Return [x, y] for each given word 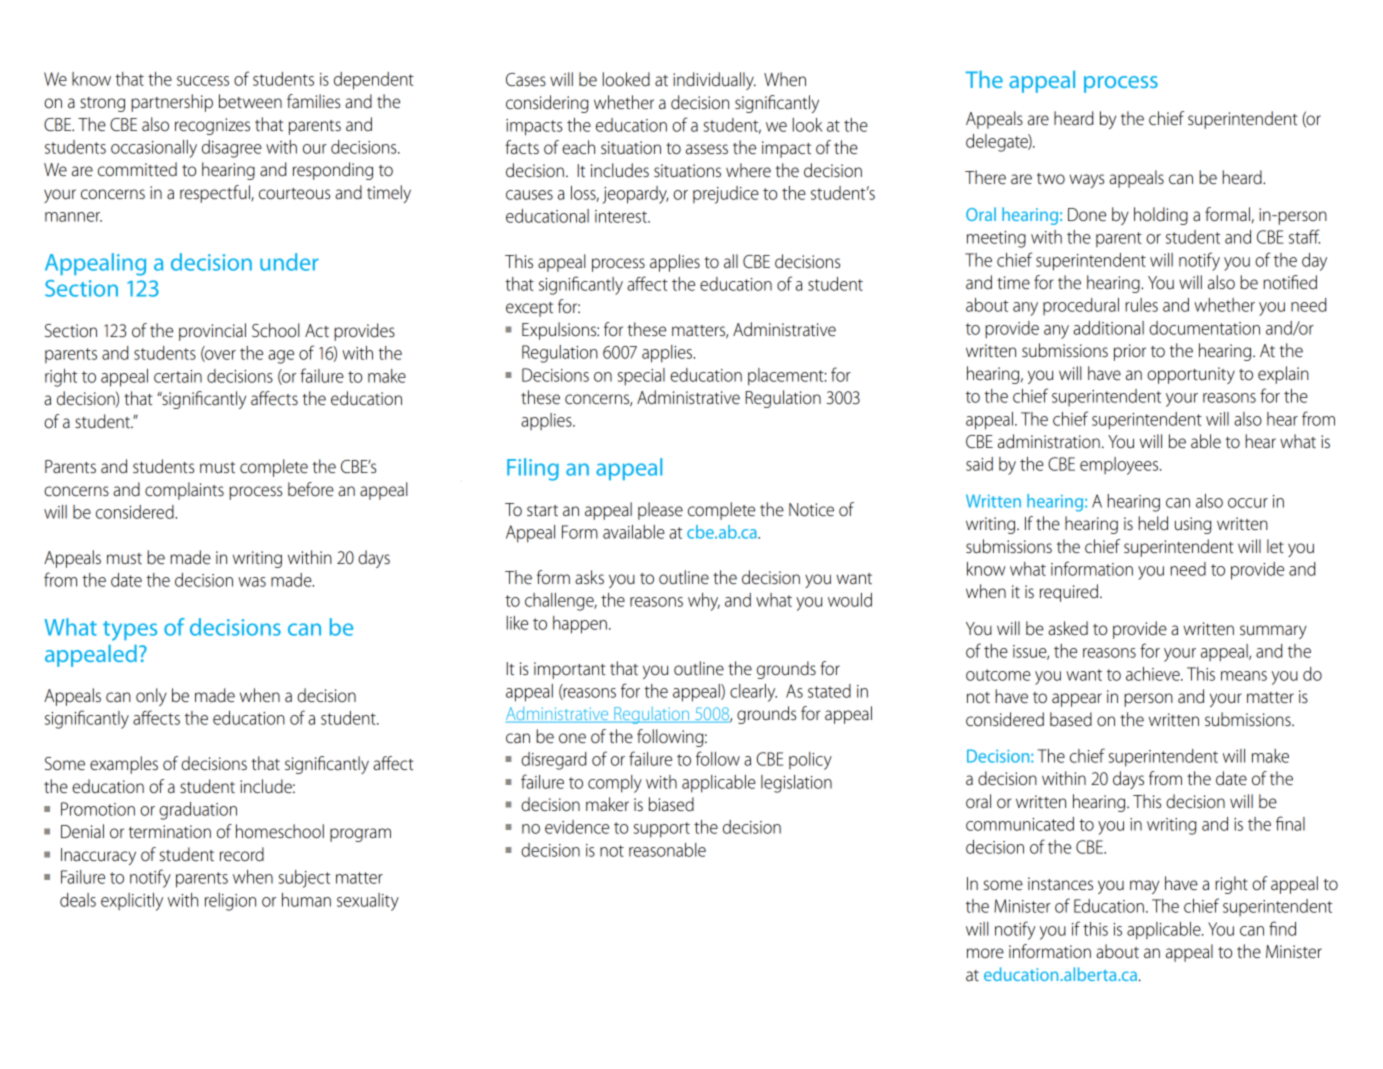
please [660, 511]
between [250, 101]
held [1153, 523]
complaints [184, 491]
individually [714, 81]
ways [1086, 181]
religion [230, 902]
